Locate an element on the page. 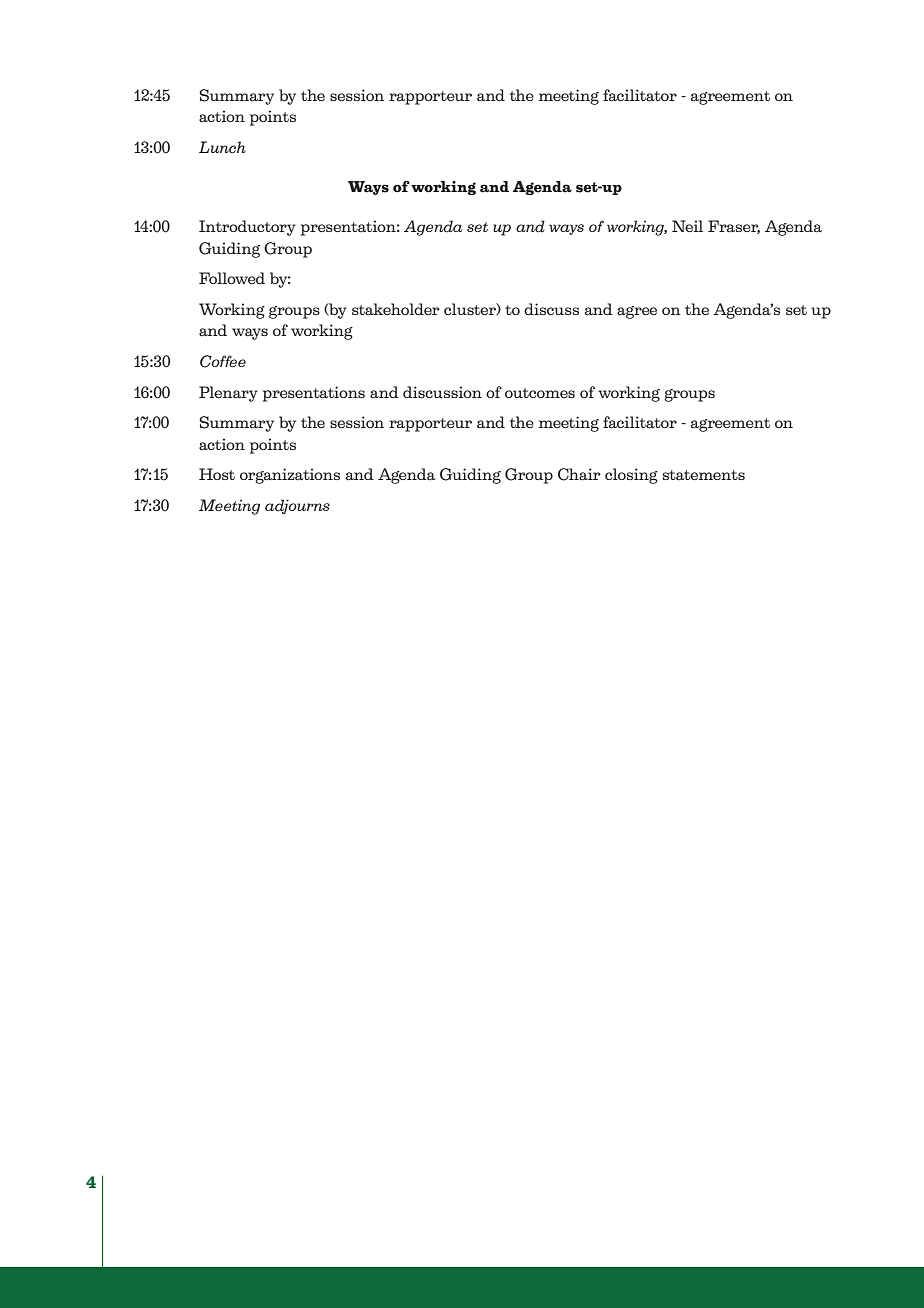  Introductory is located at coordinates (247, 228).
